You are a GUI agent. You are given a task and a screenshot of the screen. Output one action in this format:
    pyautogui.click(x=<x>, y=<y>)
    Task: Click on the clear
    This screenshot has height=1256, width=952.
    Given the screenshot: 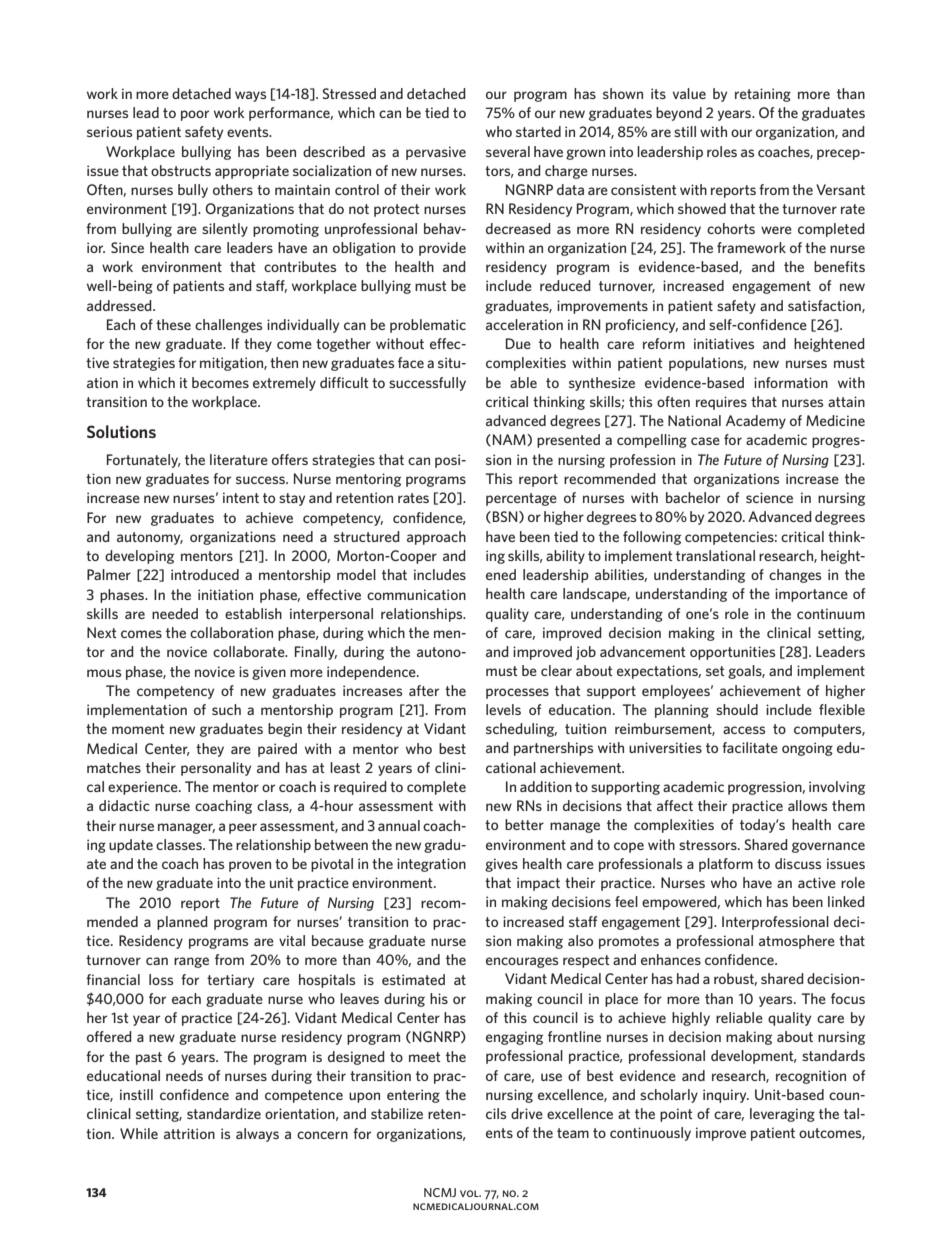 What is the action you would take?
    pyautogui.click(x=556, y=670)
